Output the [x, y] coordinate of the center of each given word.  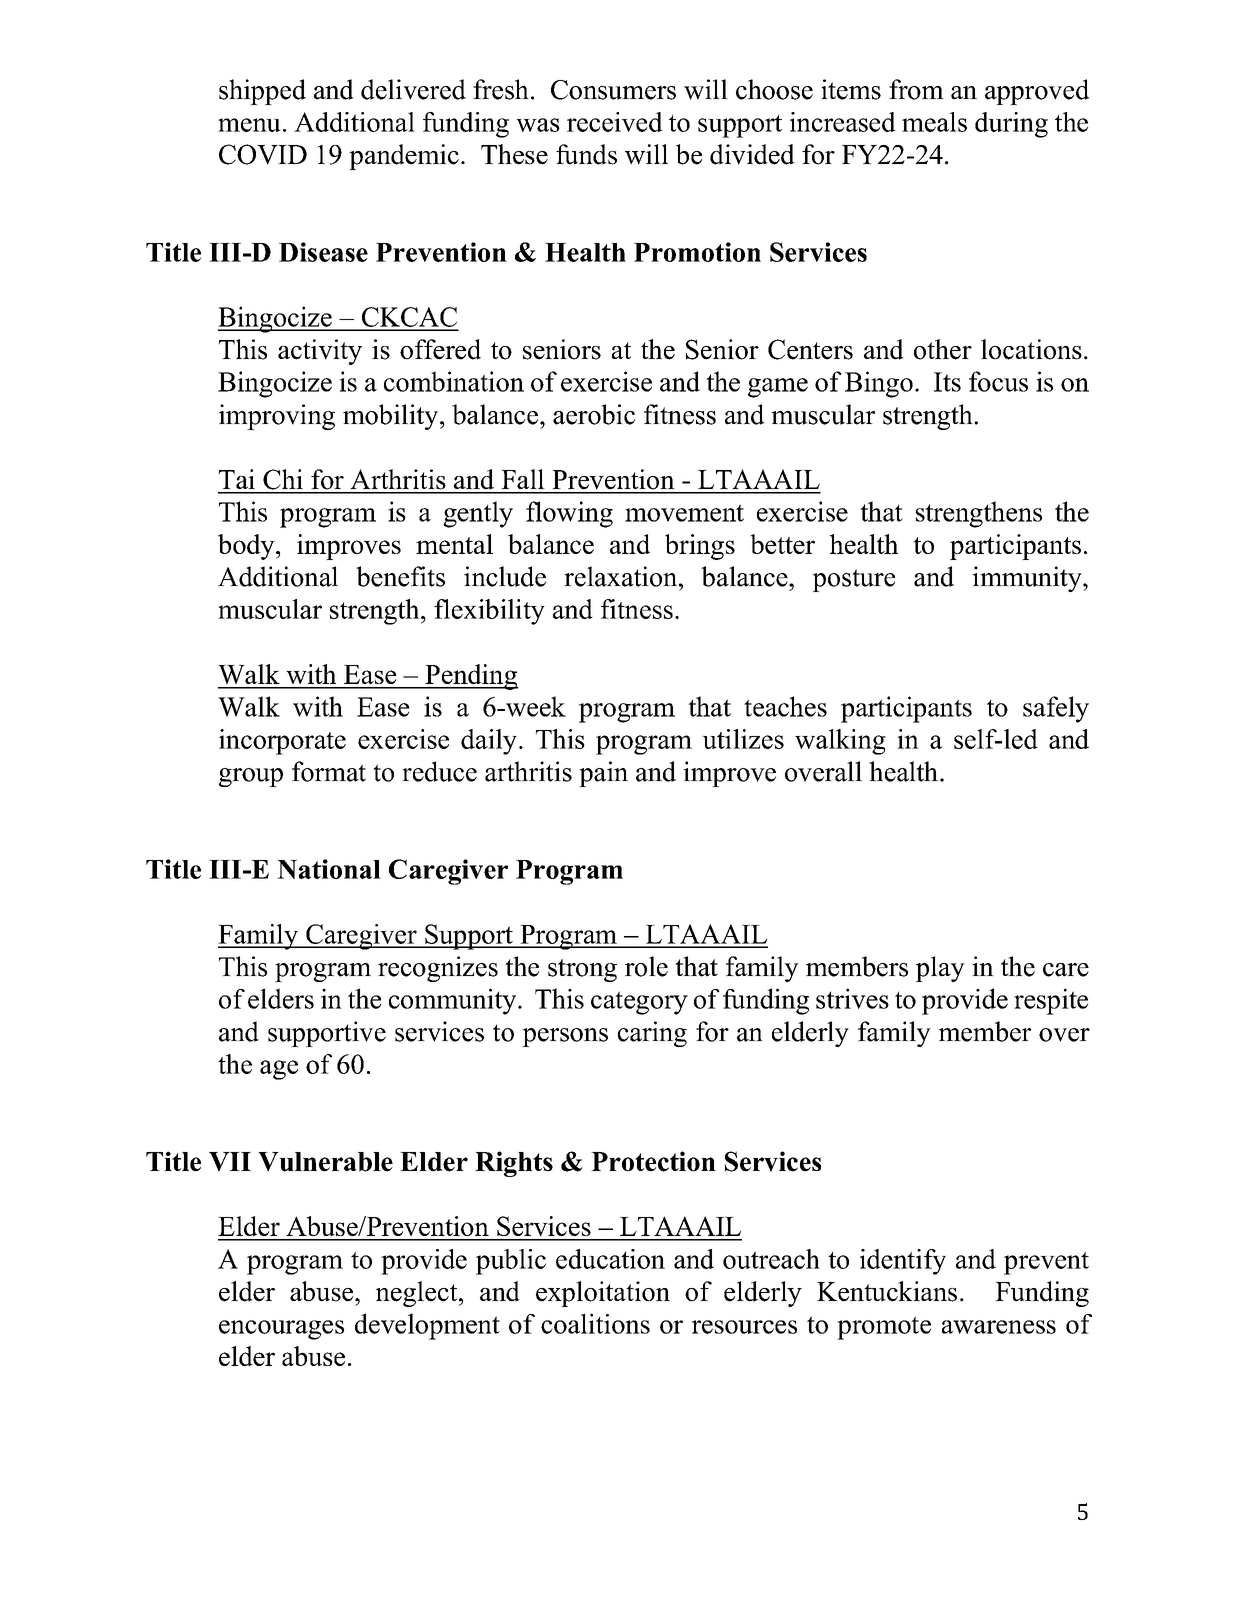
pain [603, 774]
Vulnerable [325, 1162]
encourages [281, 1330]
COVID [263, 154]
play [940, 969]
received [615, 122]
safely [1056, 709]
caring [652, 1034]
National [329, 869]
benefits [400, 576]
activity [320, 352]
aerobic [594, 414]
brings [700, 547]
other [943, 349]
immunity [1028, 579]
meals [934, 122]
